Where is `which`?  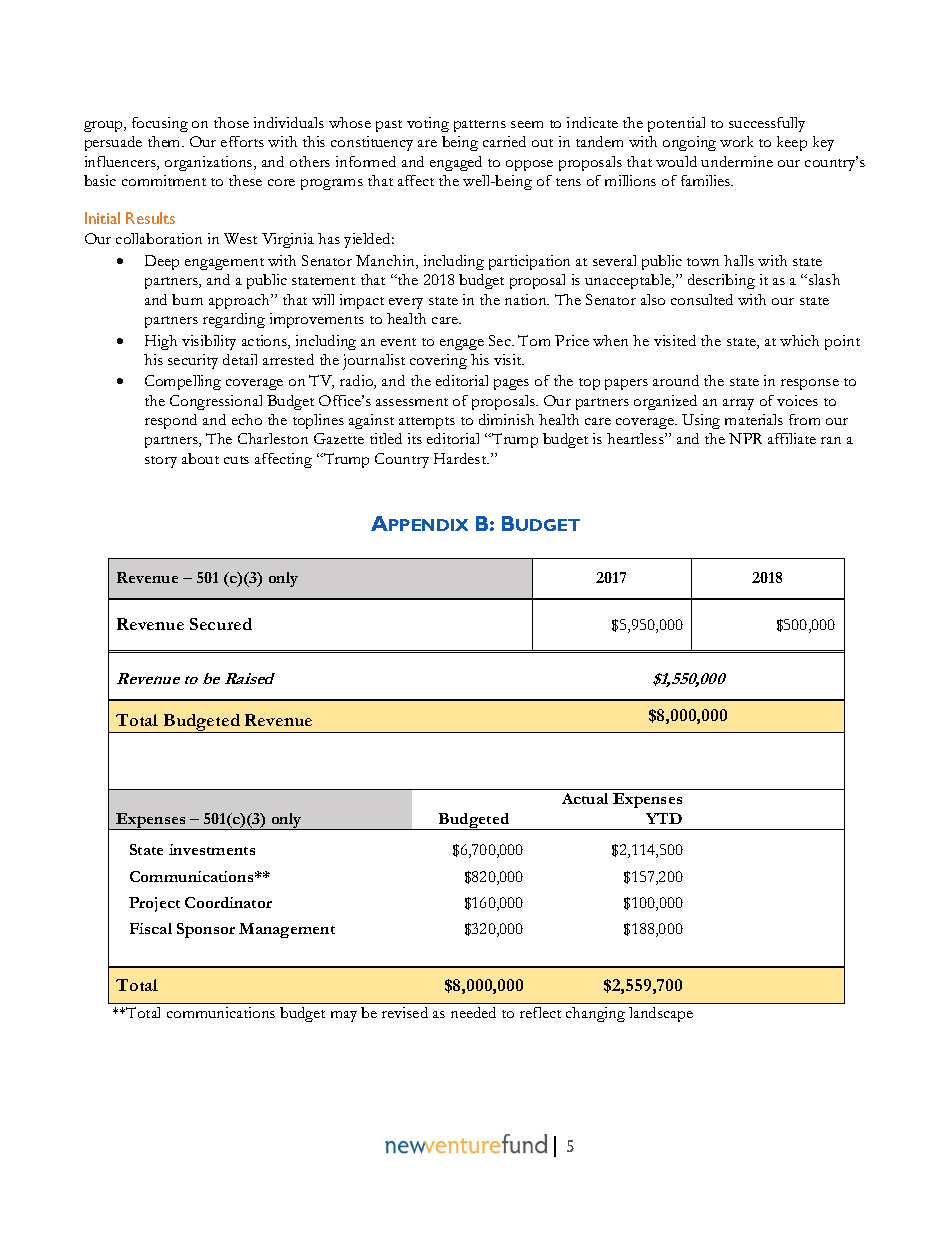 which is located at coordinates (799, 340).
